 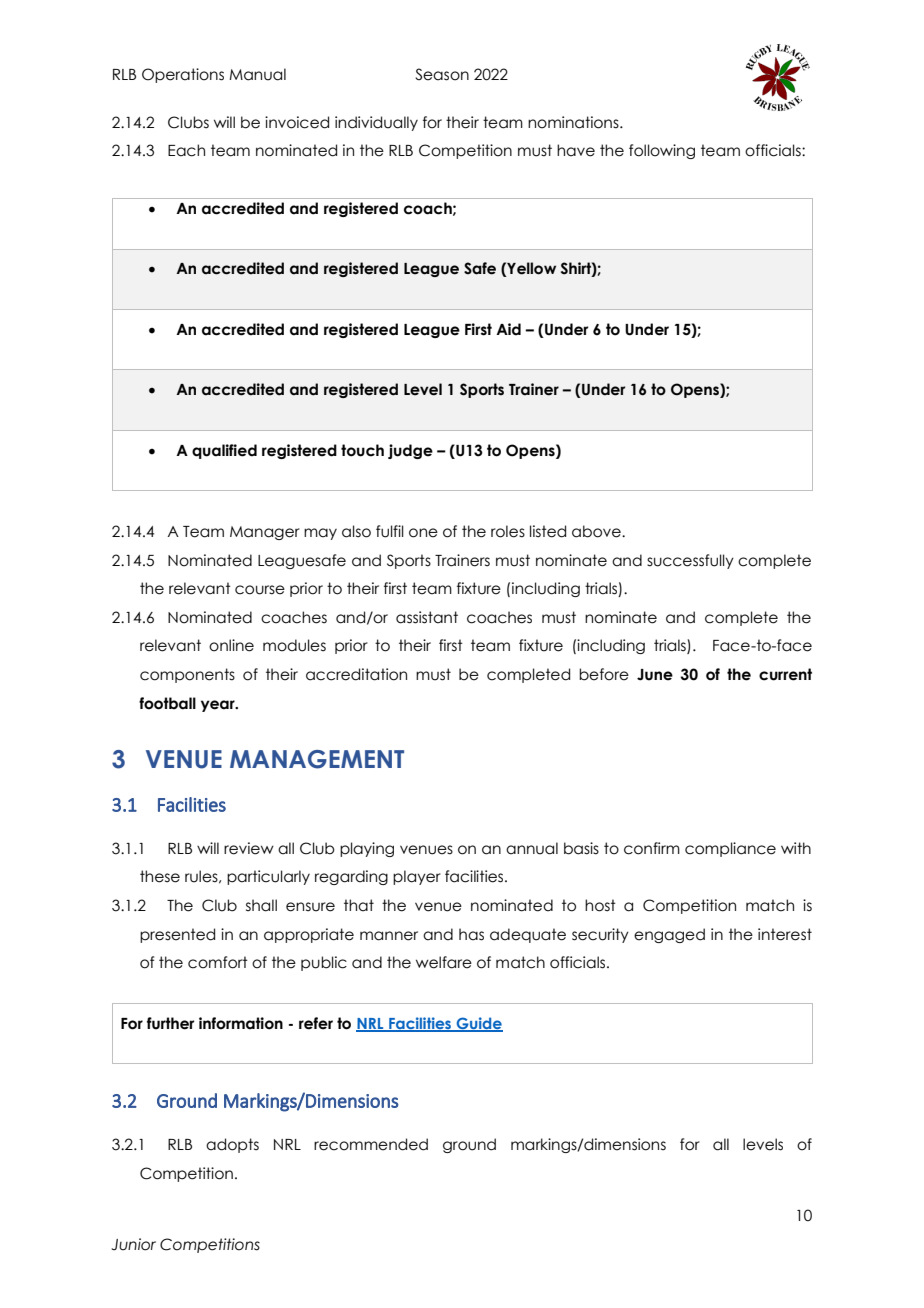 I want to click on following, so click(x=662, y=151).
